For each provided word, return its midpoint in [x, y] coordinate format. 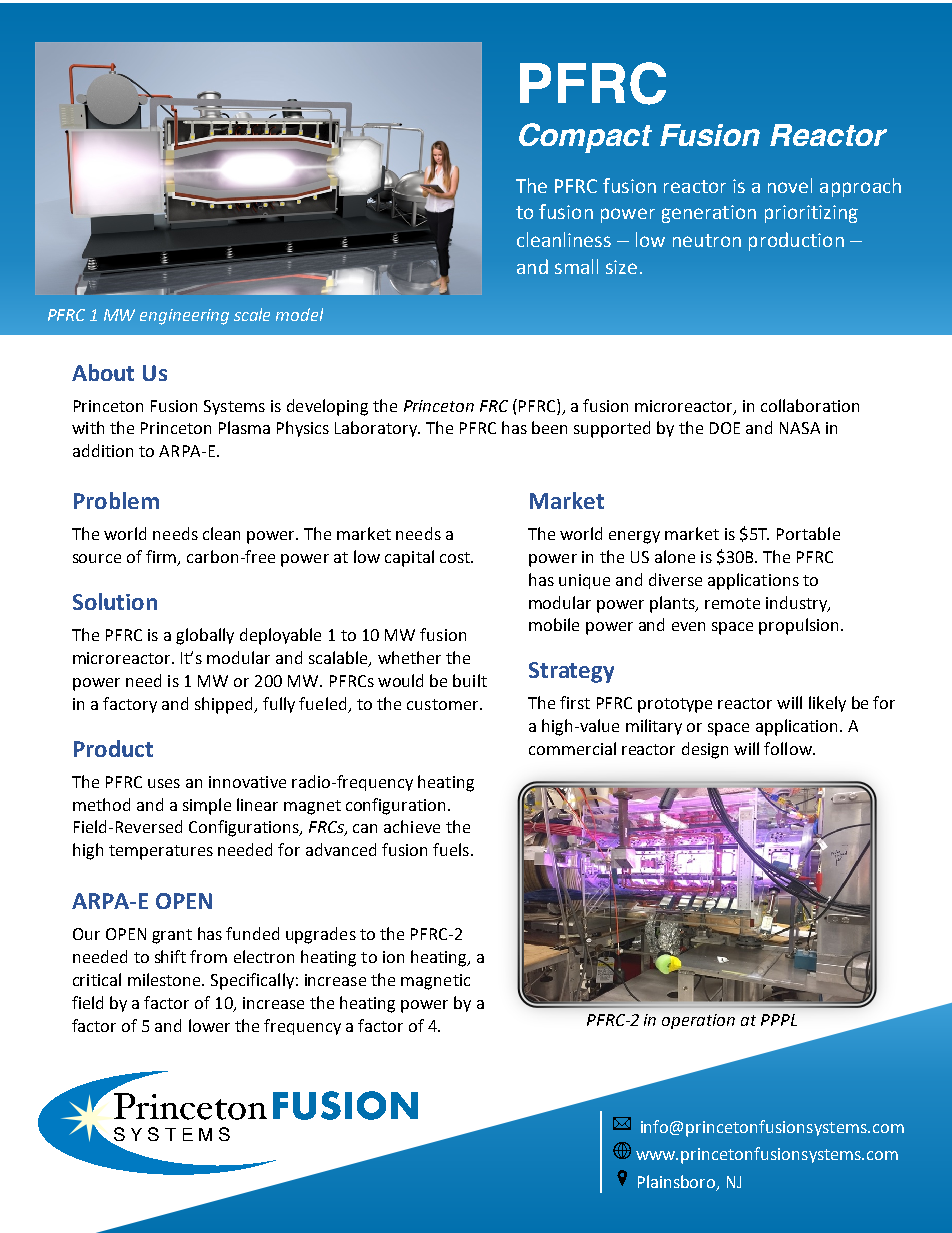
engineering [184, 317]
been [549, 427]
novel [790, 185]
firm [162, 557]
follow [789, 748]
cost [456, 557]
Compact [585, 138]
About [103, 372]
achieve [412, 826]
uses [164, 783]
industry [798, 604]
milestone [165, 979]
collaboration [810, 405]
